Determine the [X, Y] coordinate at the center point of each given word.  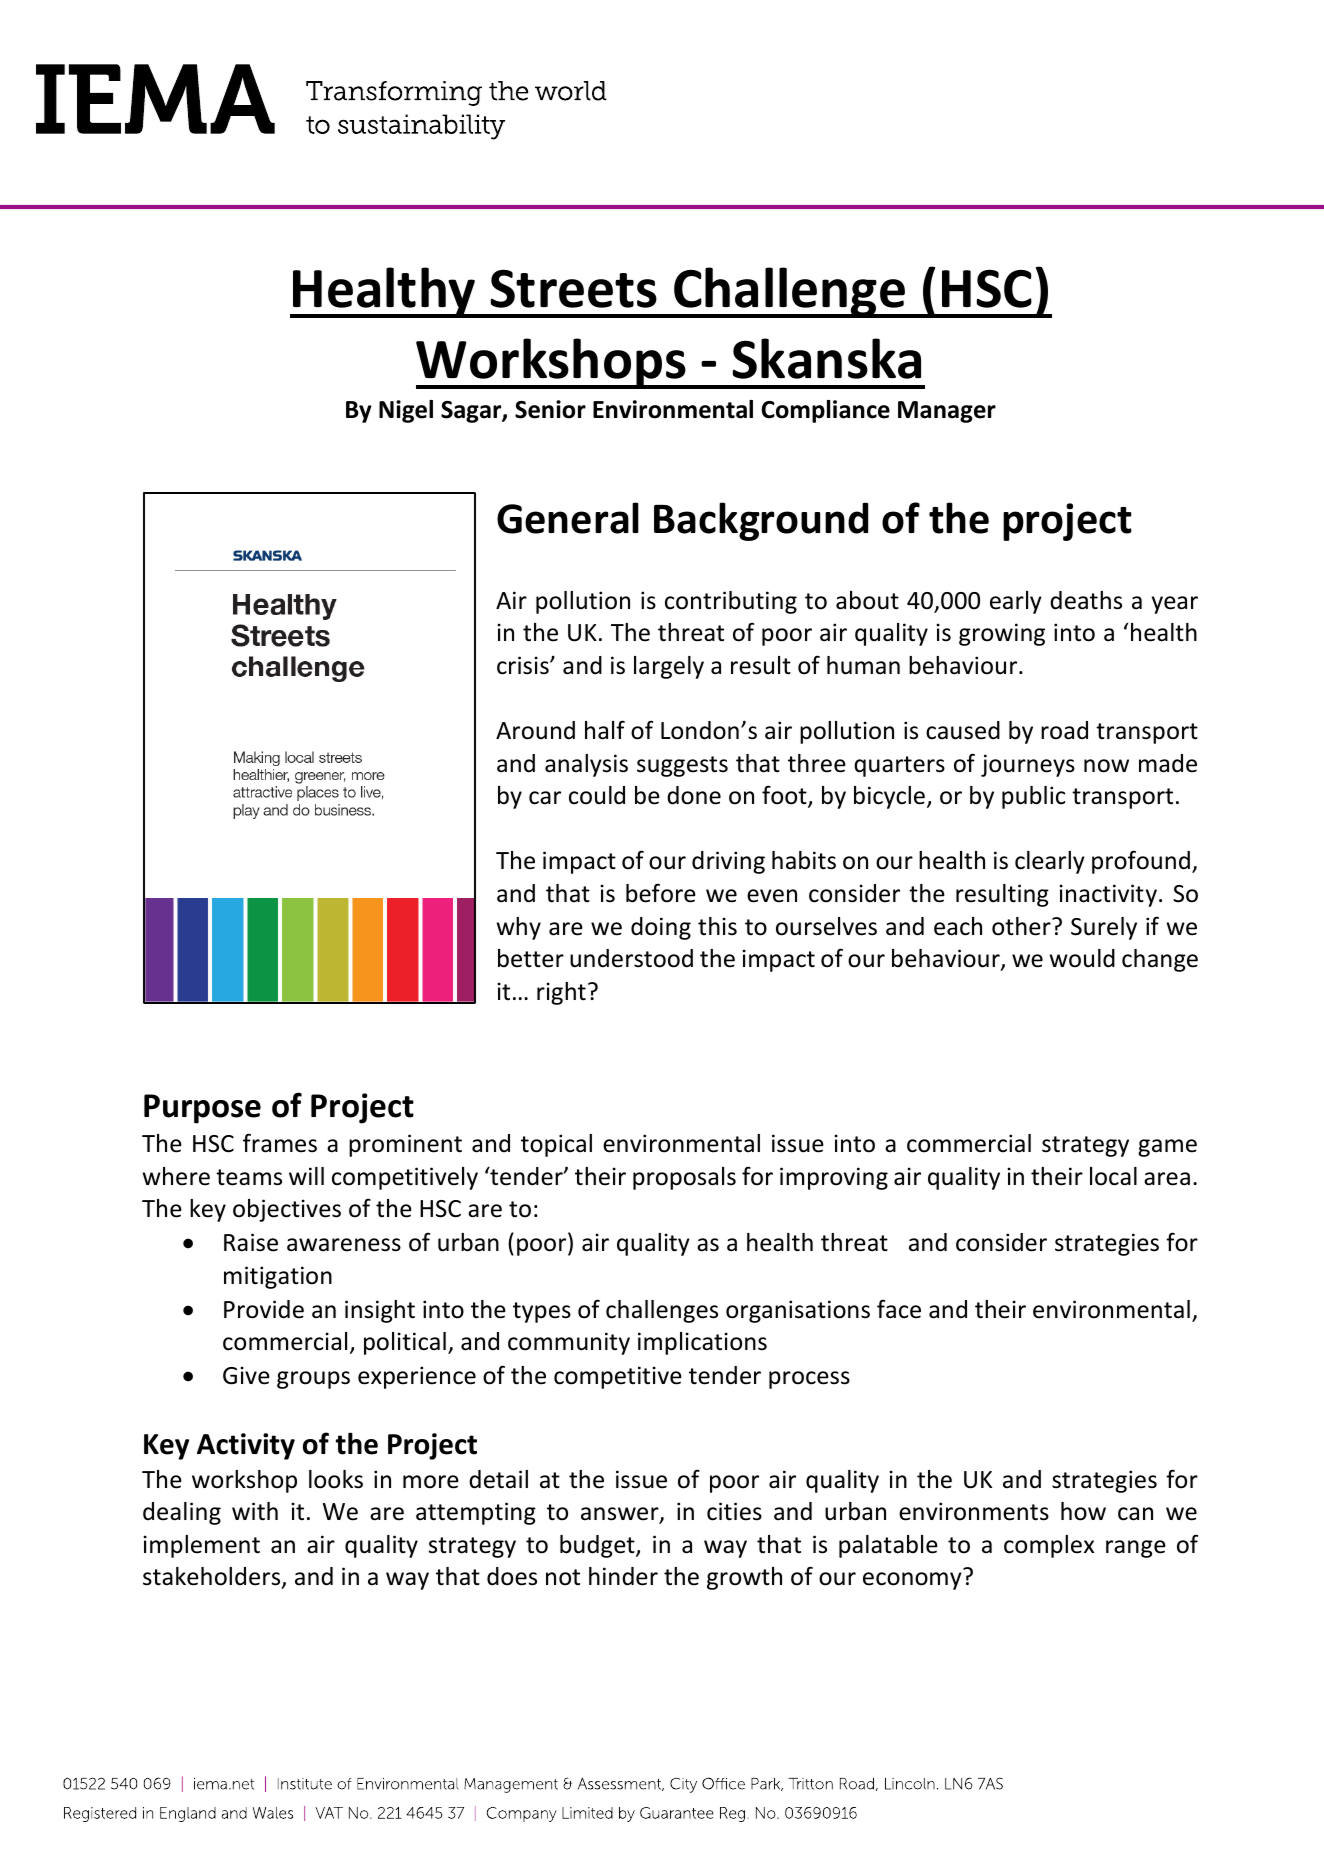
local [1113, 1176]
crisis [524, 665]
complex [1049, 1546]
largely [669, 667]
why [519, 928]
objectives [287, 1210]
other [1022, 926]
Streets [573, 288]
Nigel [406, 411]
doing [661, 928]
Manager [947, 412]
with [255, 1511]
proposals [684, 1178]
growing [1002, 634]
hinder [623, 1576]
